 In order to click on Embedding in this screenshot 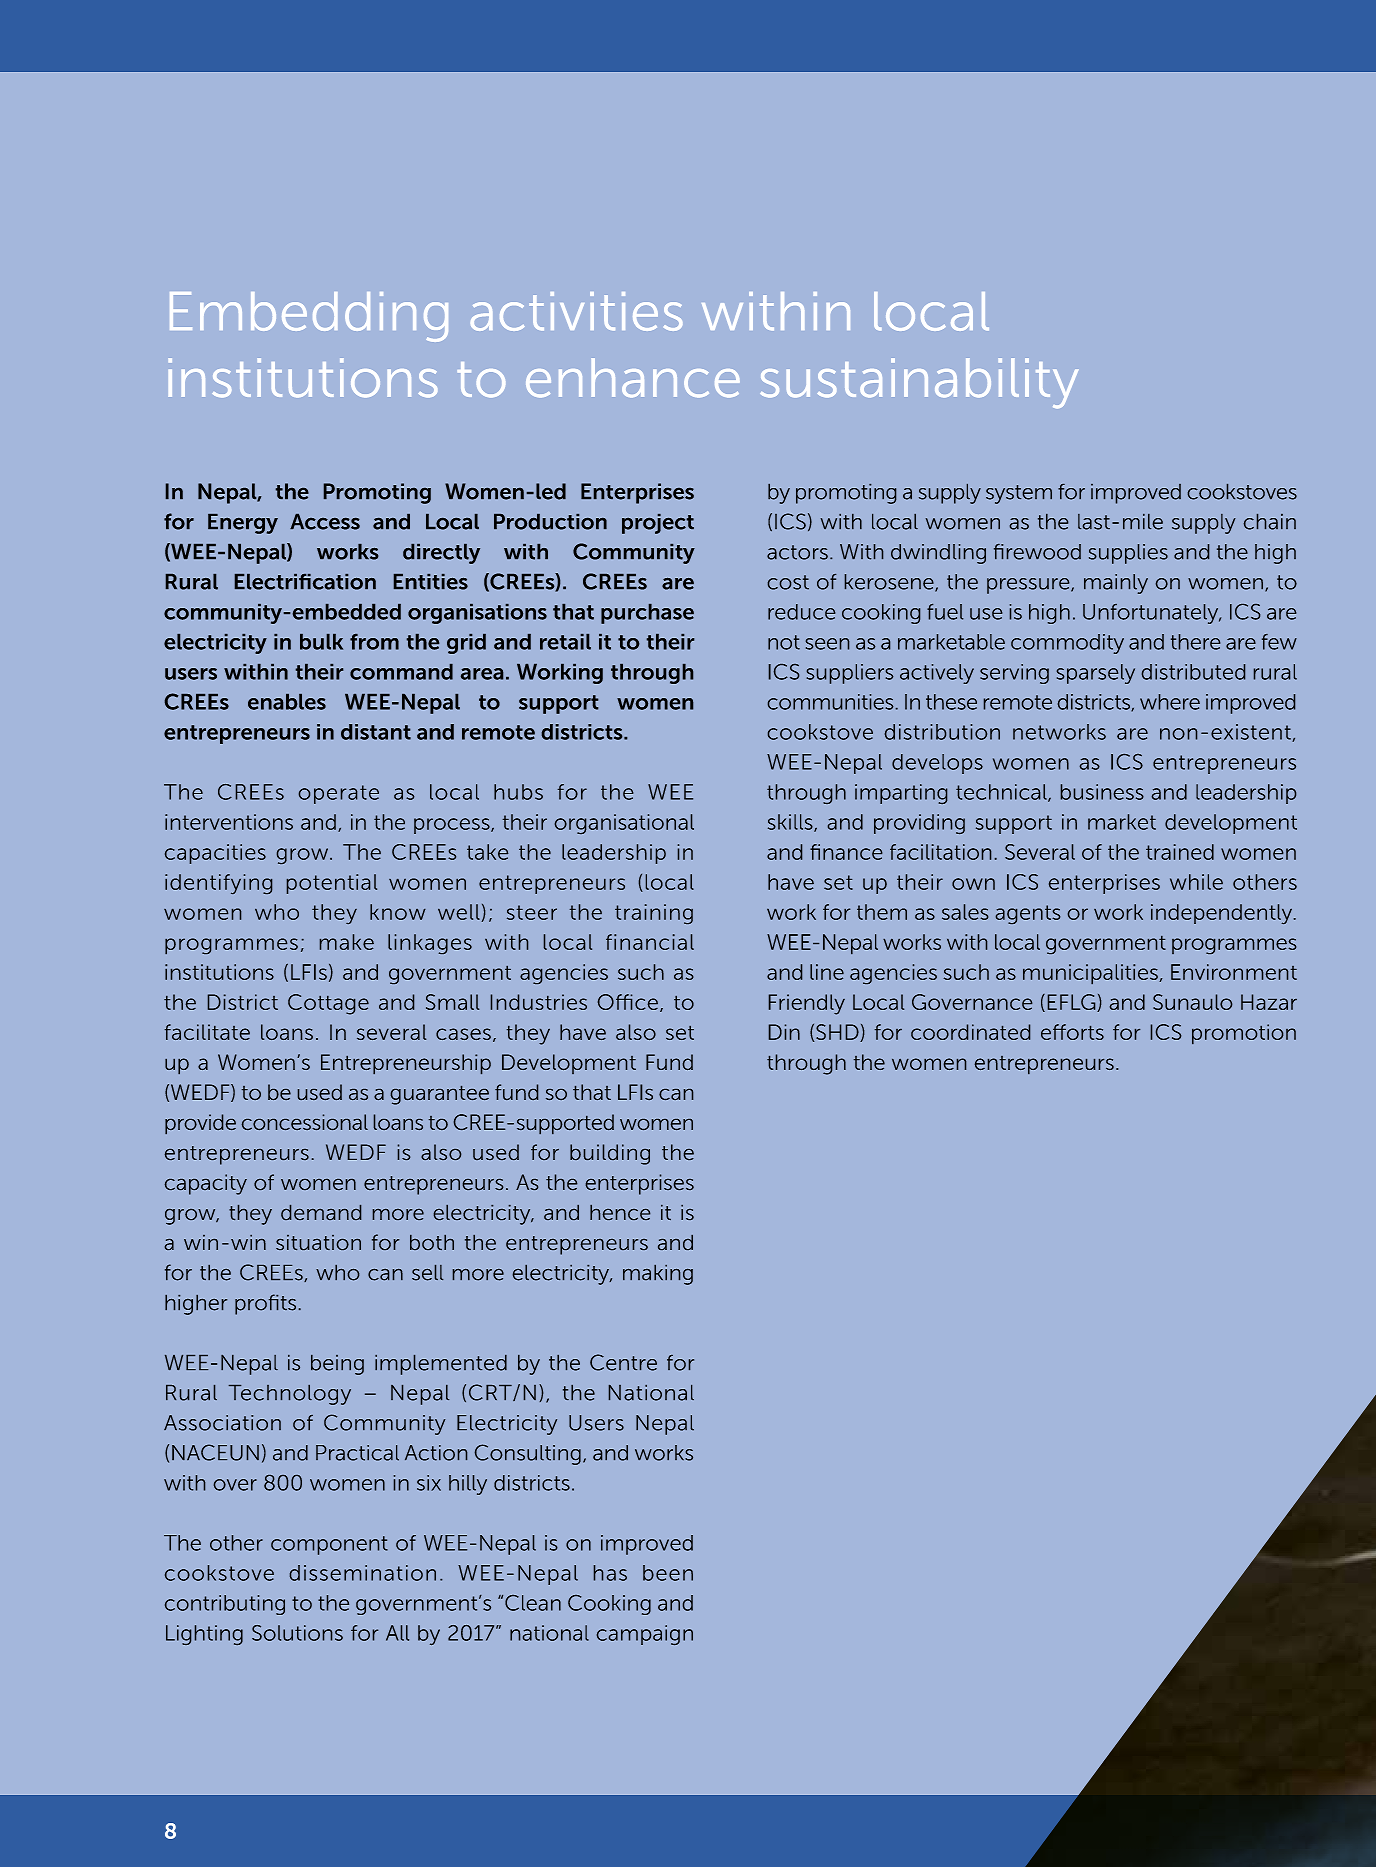, I will do `click(309, 317)`.
